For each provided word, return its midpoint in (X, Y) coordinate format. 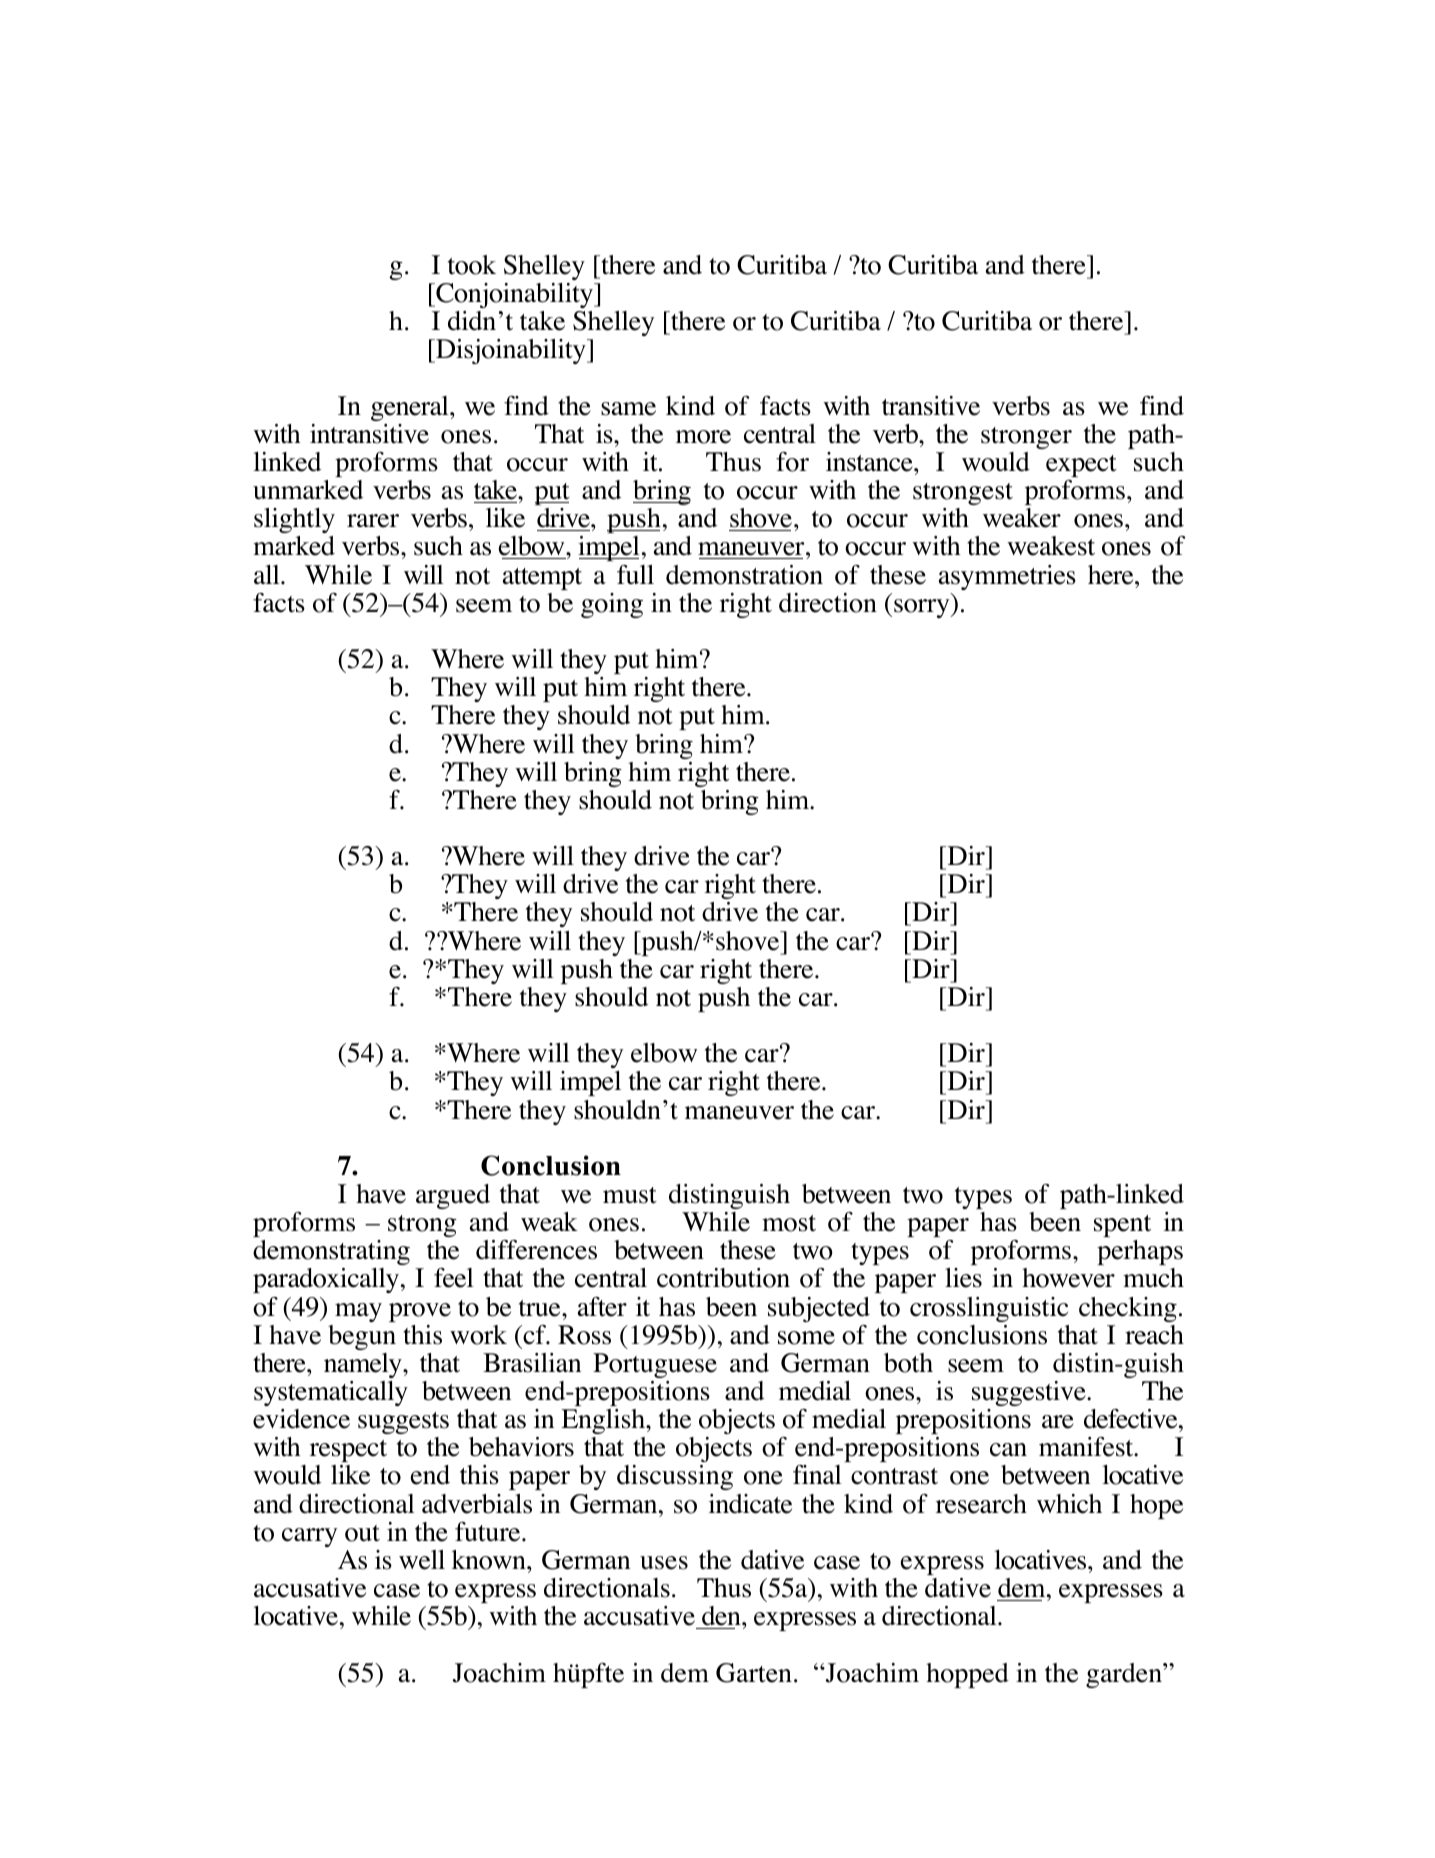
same (628, 409)
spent (1122, 1226)
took (472, 265)
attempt (542, 579)
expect (1081, 466)
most (789, 1223)
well (422, 1560)
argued (453, 1196)
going (612, 605)
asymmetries (1007, 577)
